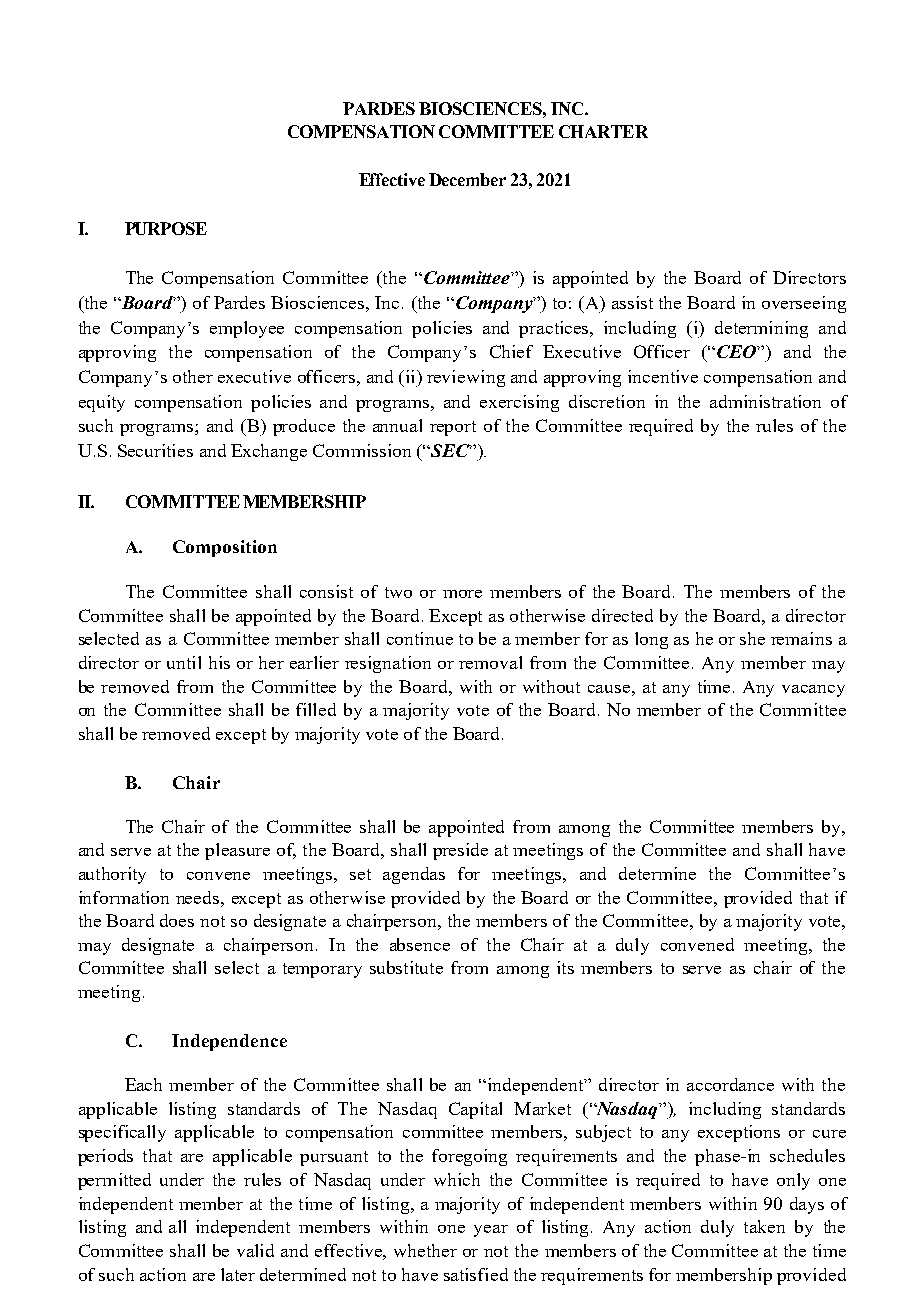 The height and width of the page is (1309, 924). I want to click on later, so click(238, 1274).
